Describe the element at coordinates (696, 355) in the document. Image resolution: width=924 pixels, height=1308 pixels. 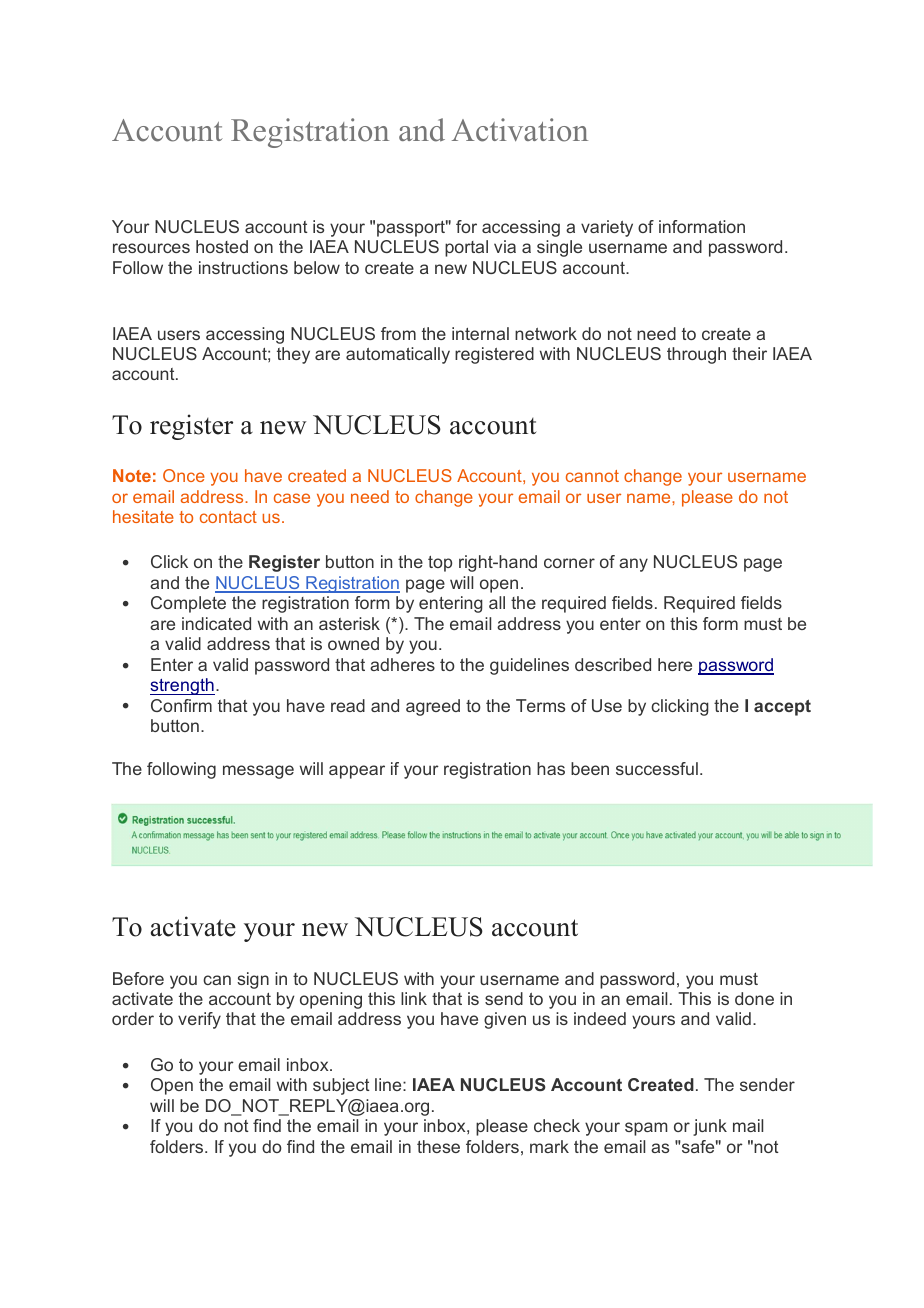
I see `through` at that location.
